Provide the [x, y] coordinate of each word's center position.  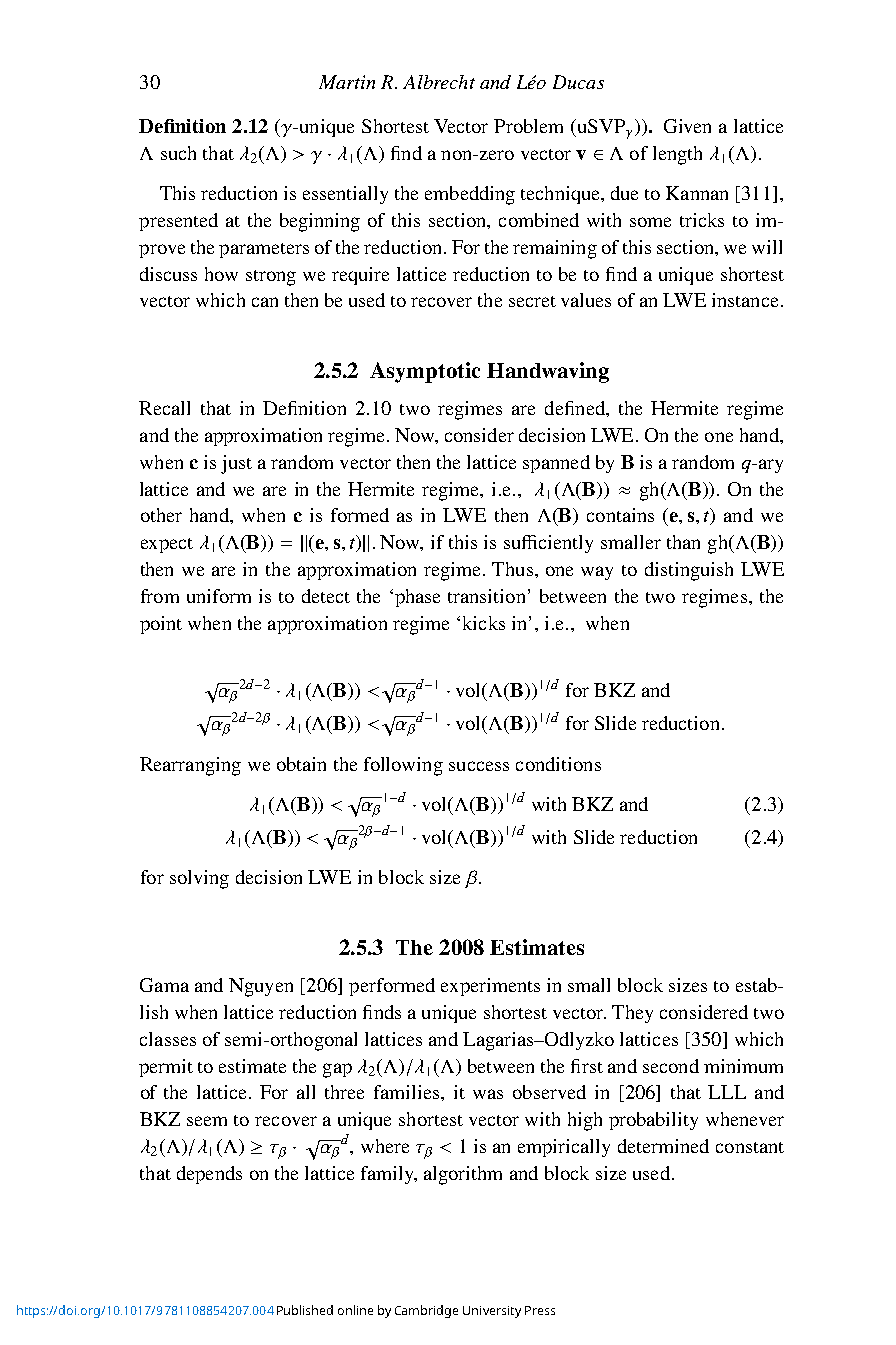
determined [663, 1146]
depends [209, 1175]
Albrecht [439, 82]
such [178, 153]
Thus [512, 569]
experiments [490, 987]
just [236, 464]
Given [687, 126]
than [683, 542]
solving [199, 879]
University [492, 1312]
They [632, 1014]
